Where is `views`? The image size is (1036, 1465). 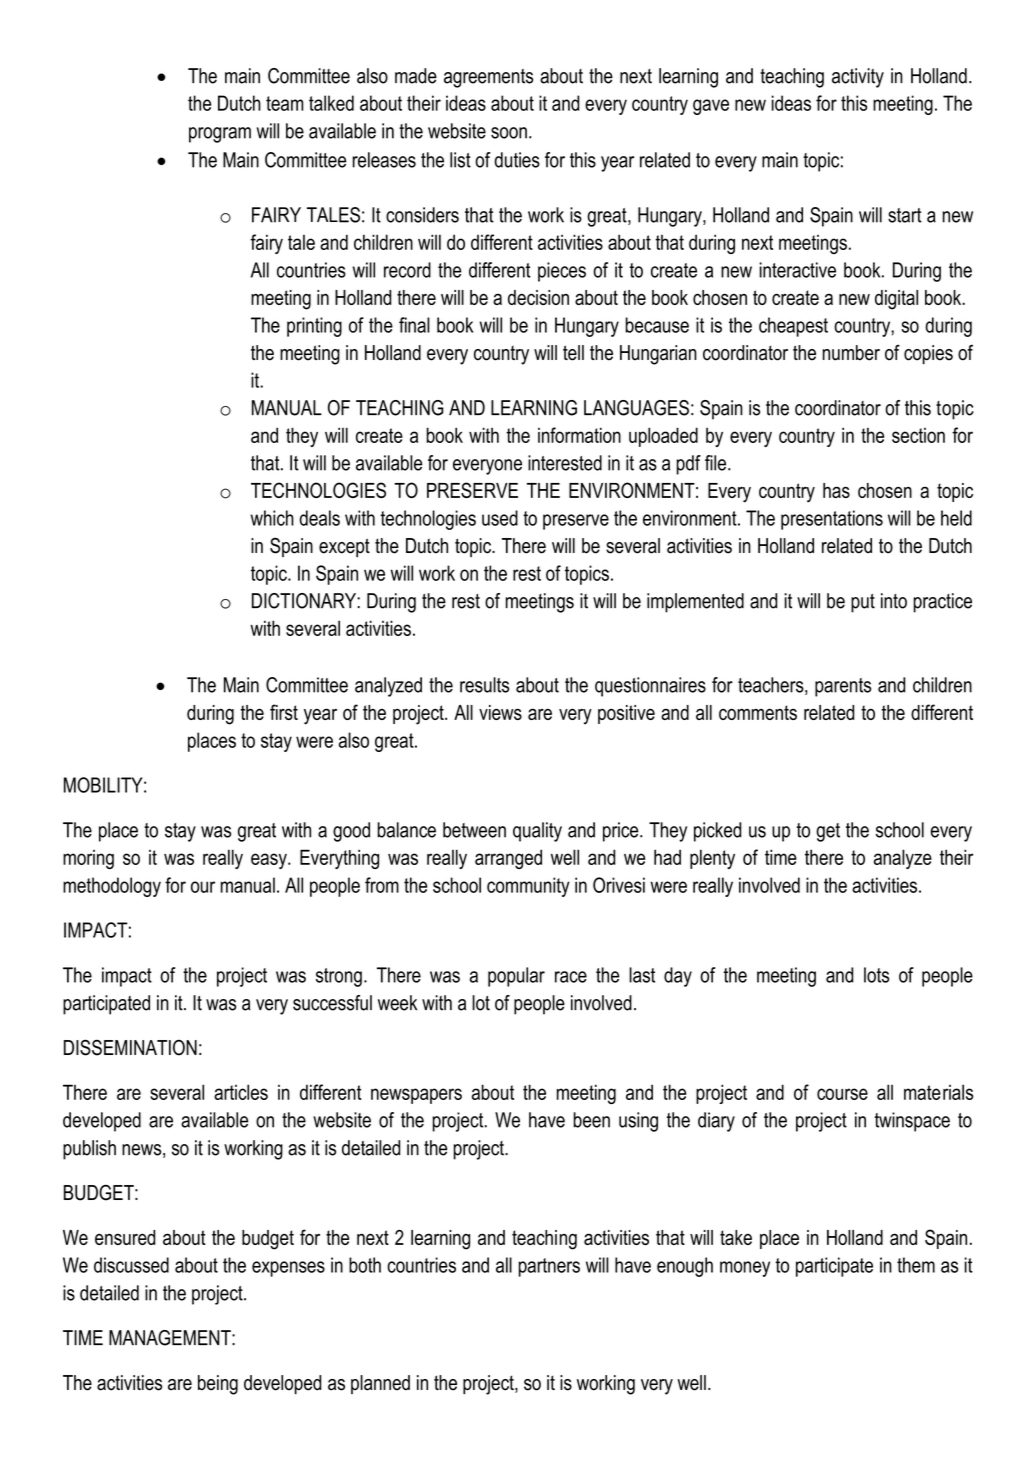 views is located at coordinates (500, 712).
